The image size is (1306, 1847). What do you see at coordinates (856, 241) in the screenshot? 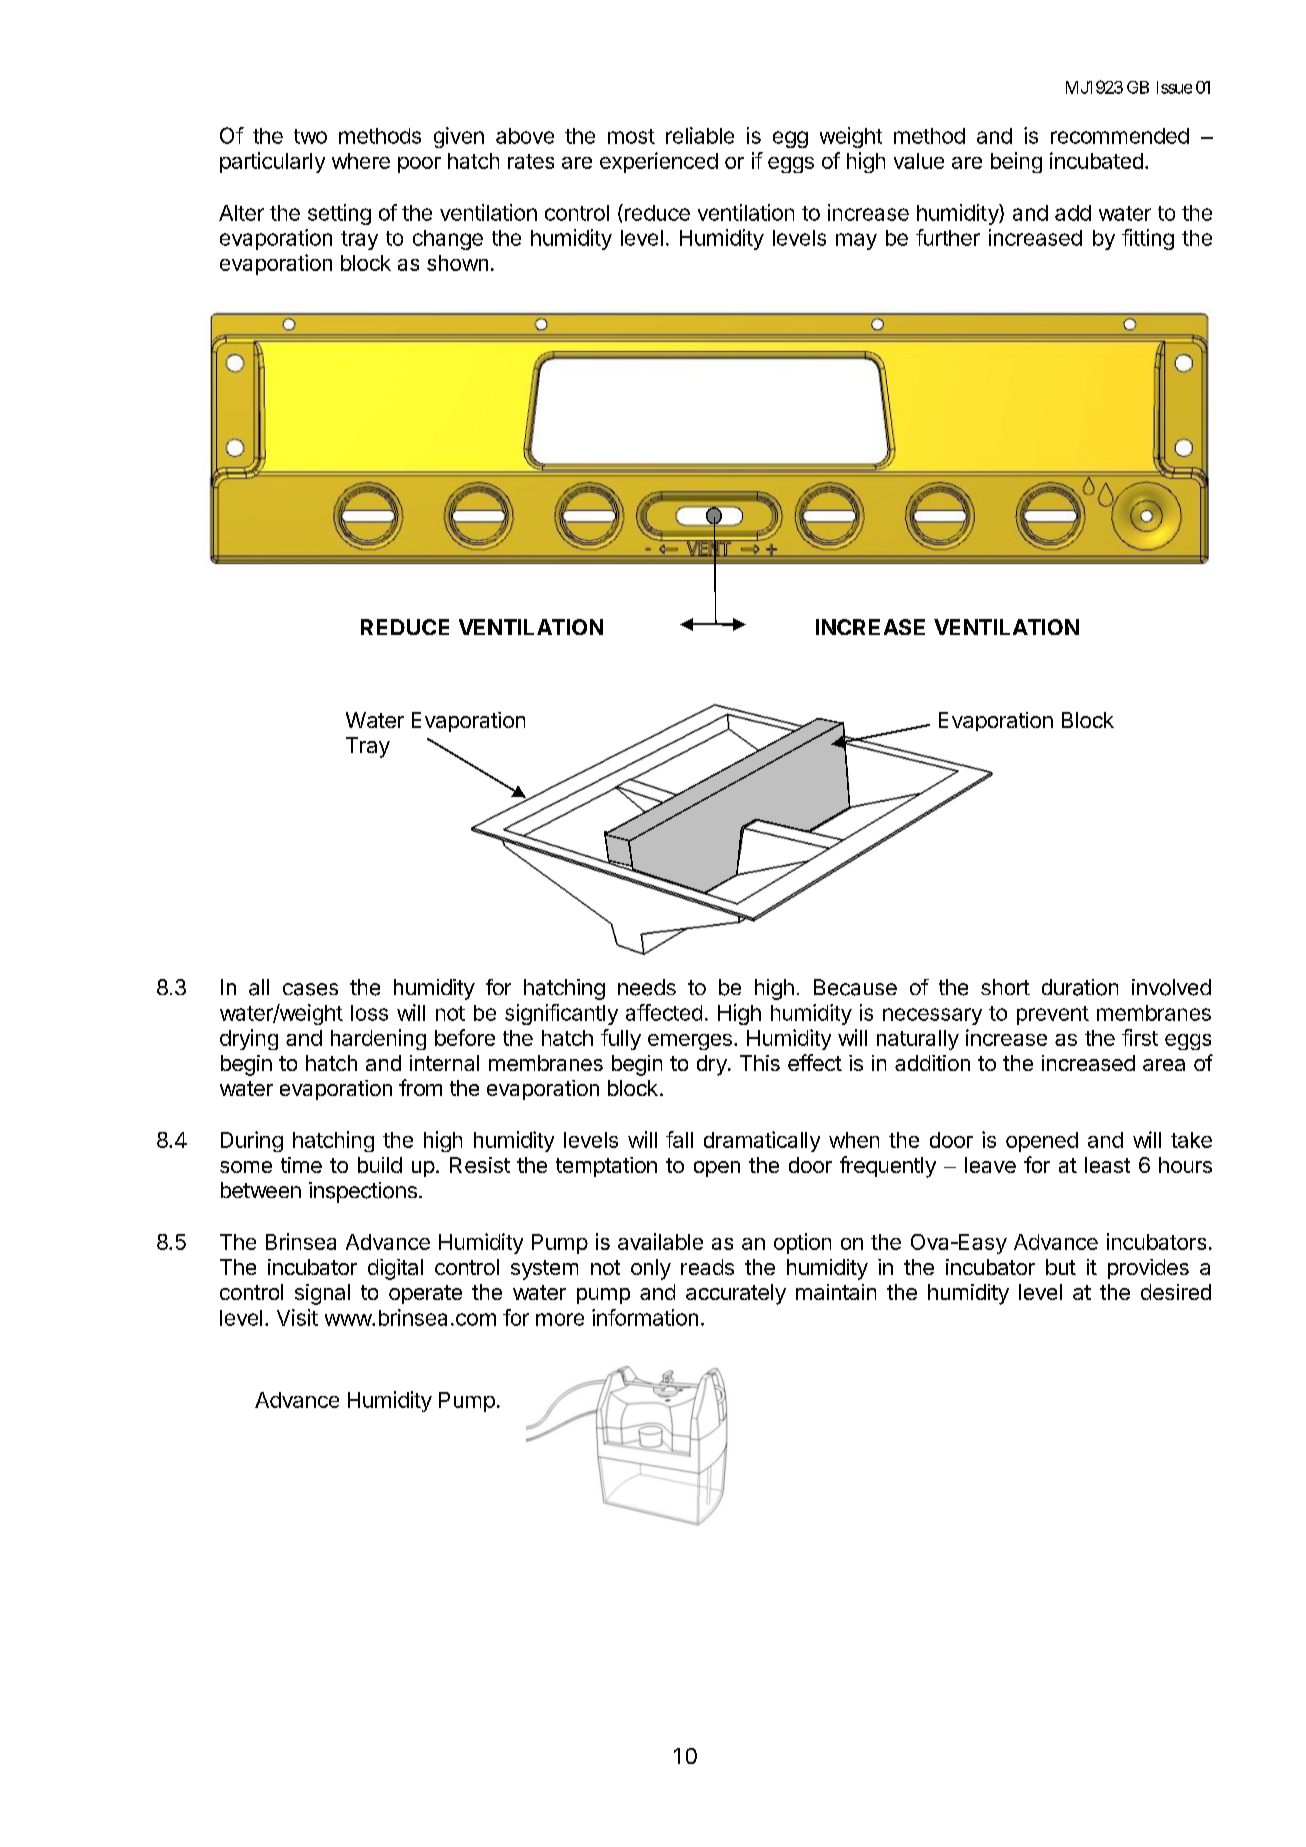
I see `may` at bounding box center [856, 241].
